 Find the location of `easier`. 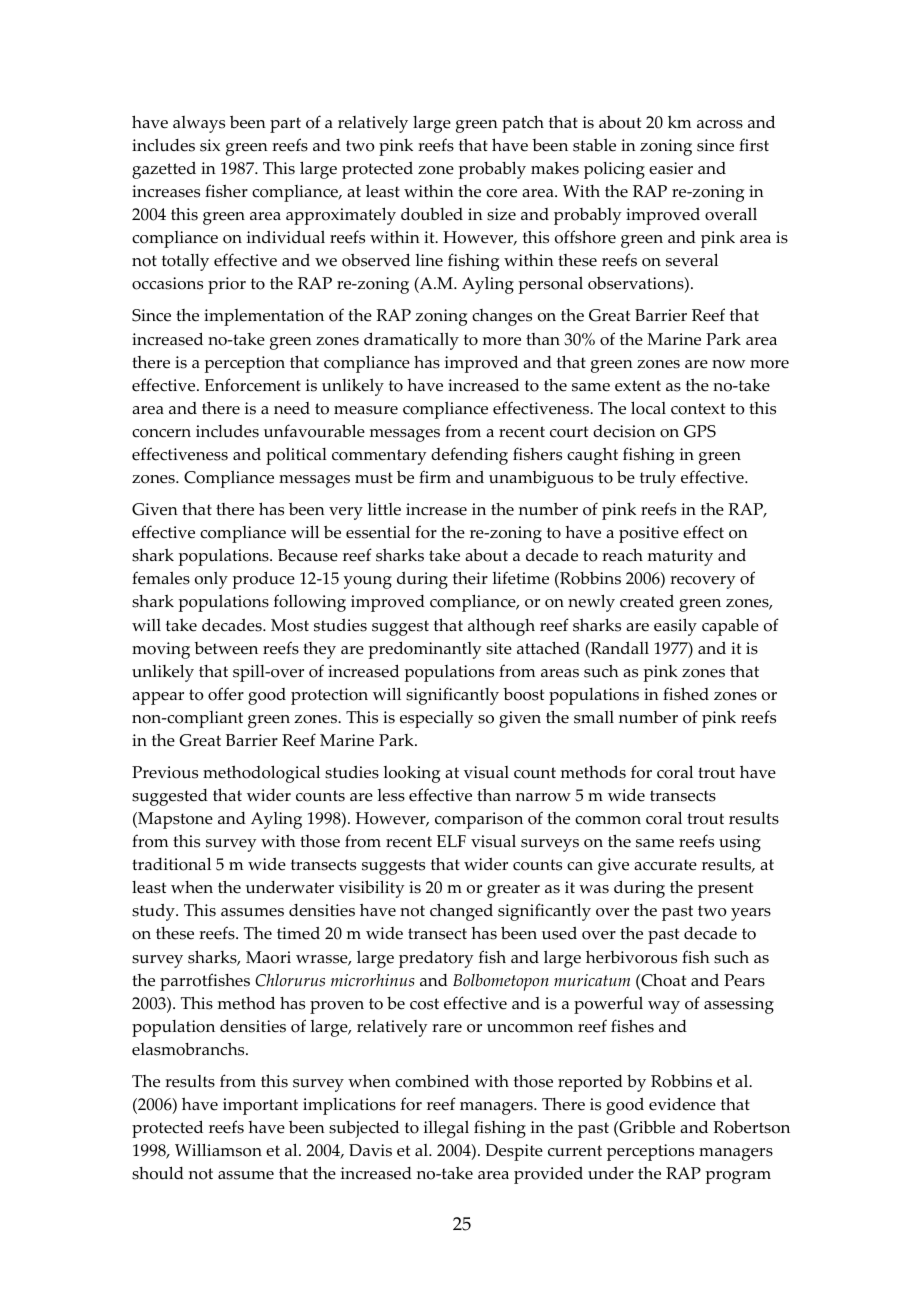

easier is located at coordinates (671, 168).
